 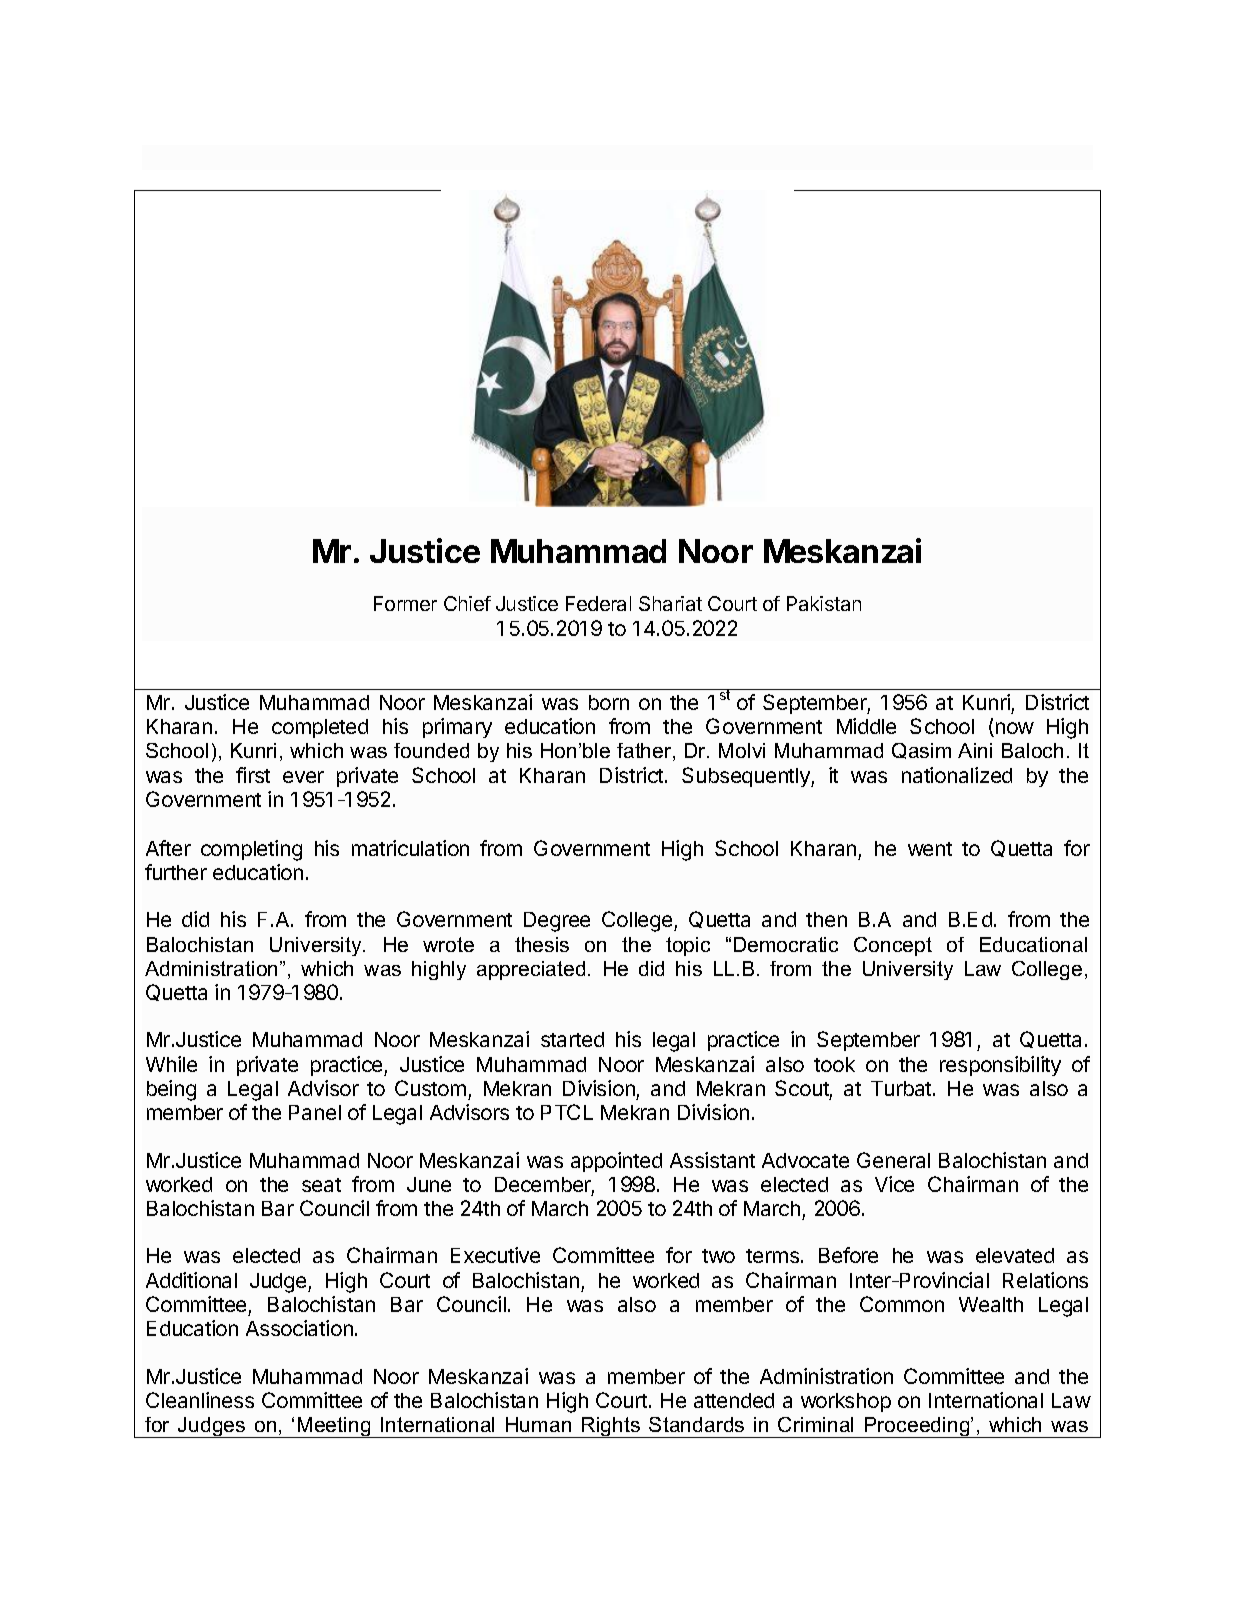 What do you see at coordinates (557, 922) in the screenshot?
I see `Degree` at bounding box center [557, 922].
